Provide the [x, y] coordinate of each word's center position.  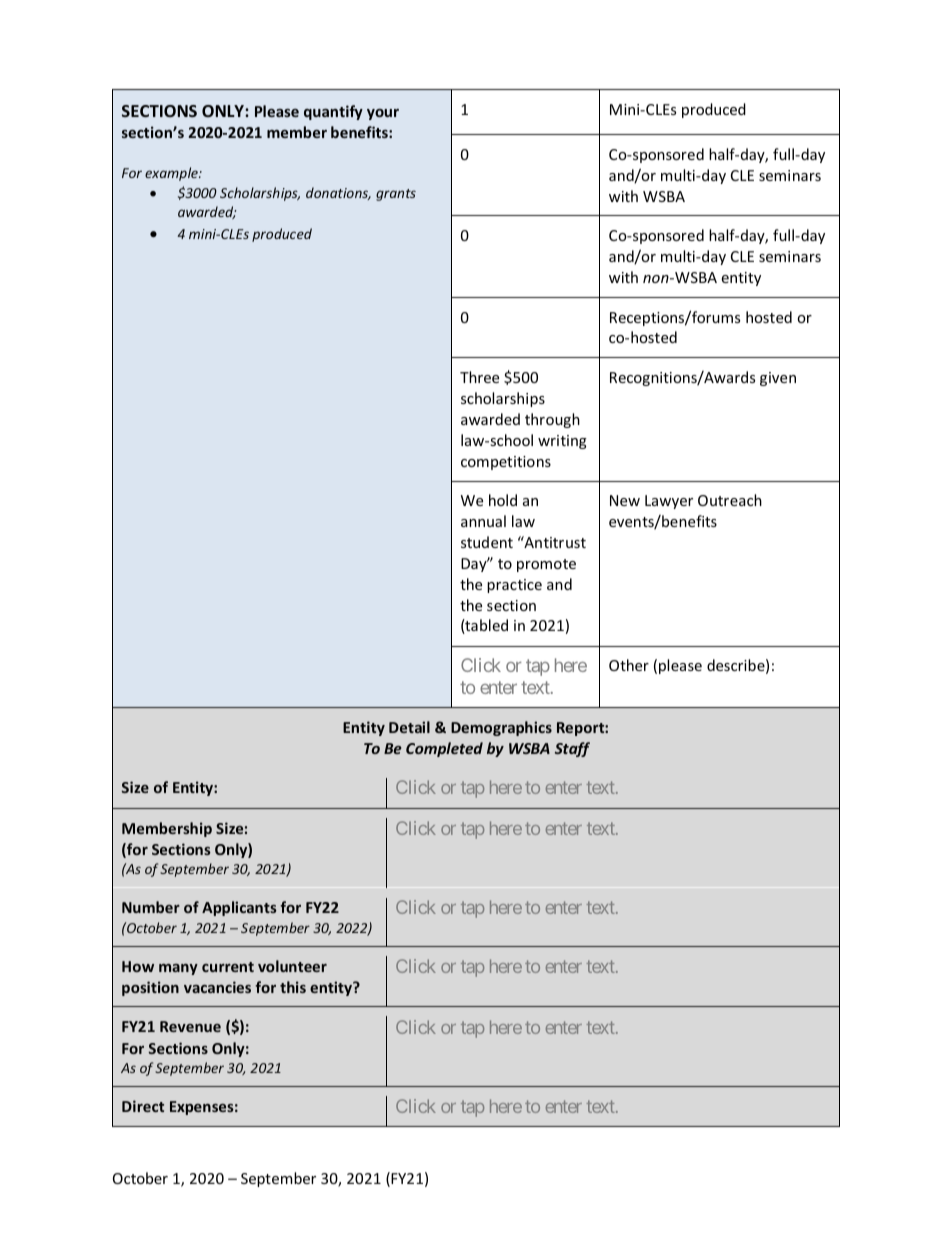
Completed [444, 749]
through [552, 420]
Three [479, 377]
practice [514, 586]
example [172, 174]
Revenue [190, 1026]
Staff [572, 749]
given [778, 379]
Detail [409, 727]
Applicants [239, 908]
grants [396, 195]
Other [629, 665]
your [383, 114]
